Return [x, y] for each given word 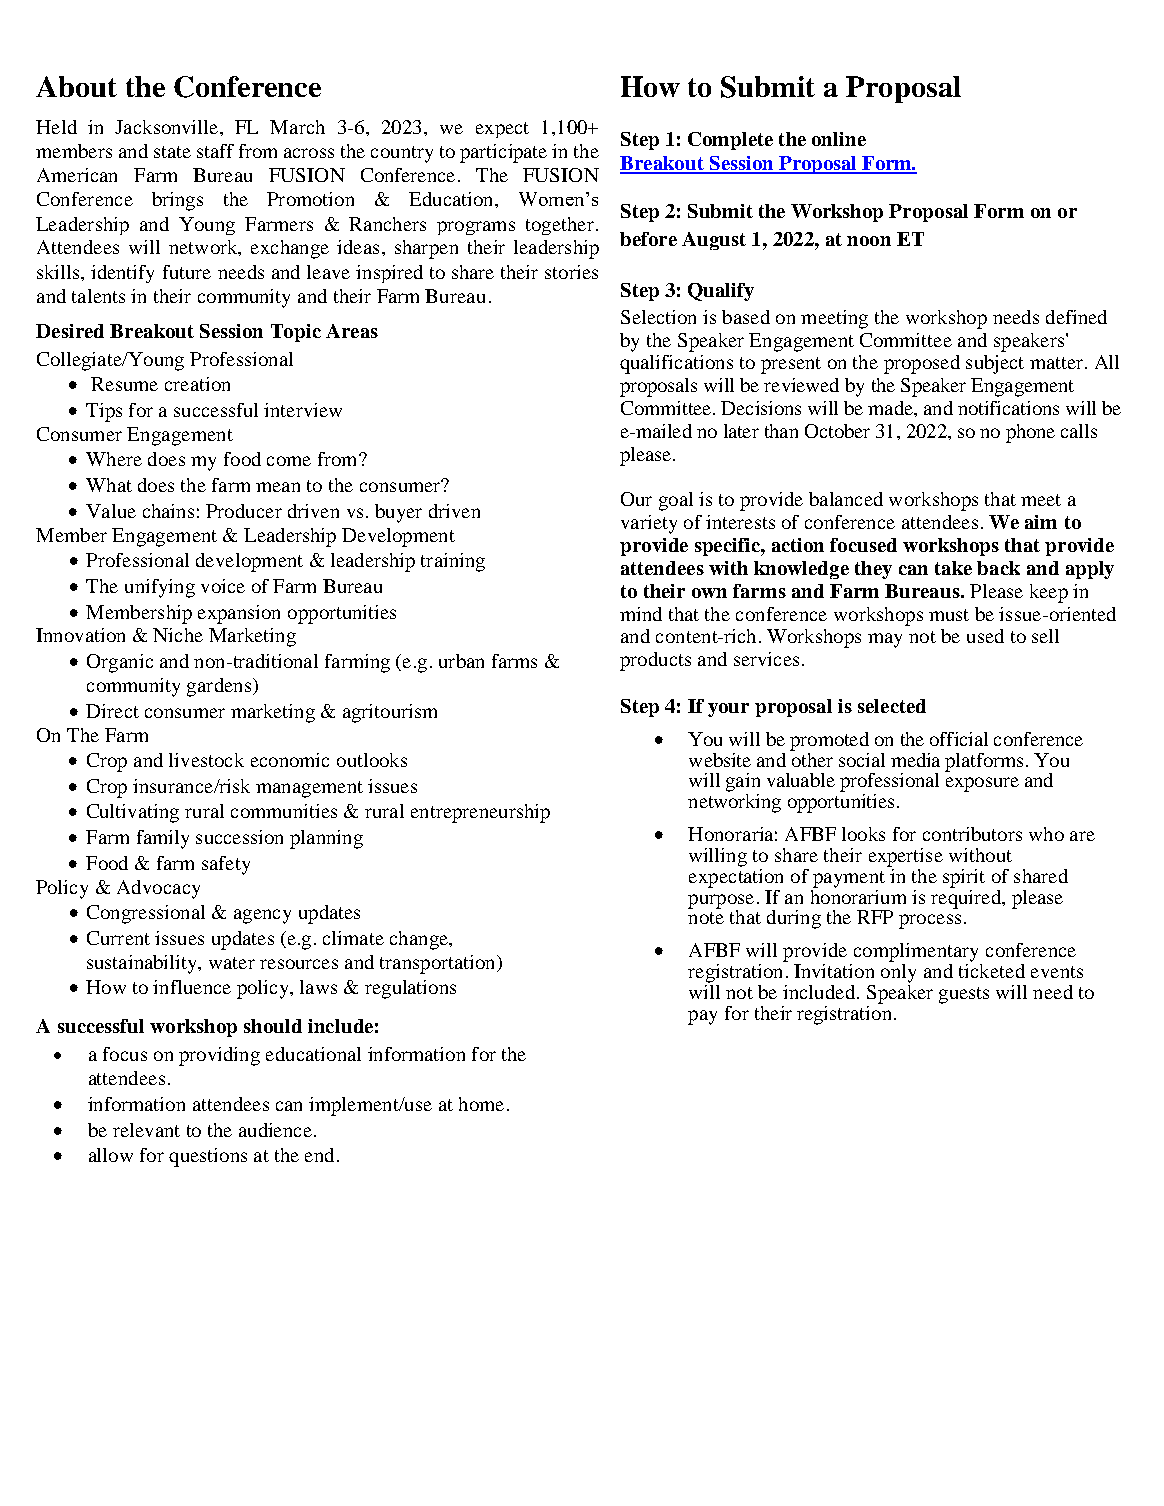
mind [641, 614]
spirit [964, 878]
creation [197, 384]
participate [503, 153]
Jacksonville [168, 127]
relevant [146, 1130]
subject [995, 364]
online [839, 139]
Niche [178, 635]
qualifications [676, 364]
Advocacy [158, 889]
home [481, 1104]
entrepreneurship [480, 813]
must [949, 615]
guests [964, 995]
